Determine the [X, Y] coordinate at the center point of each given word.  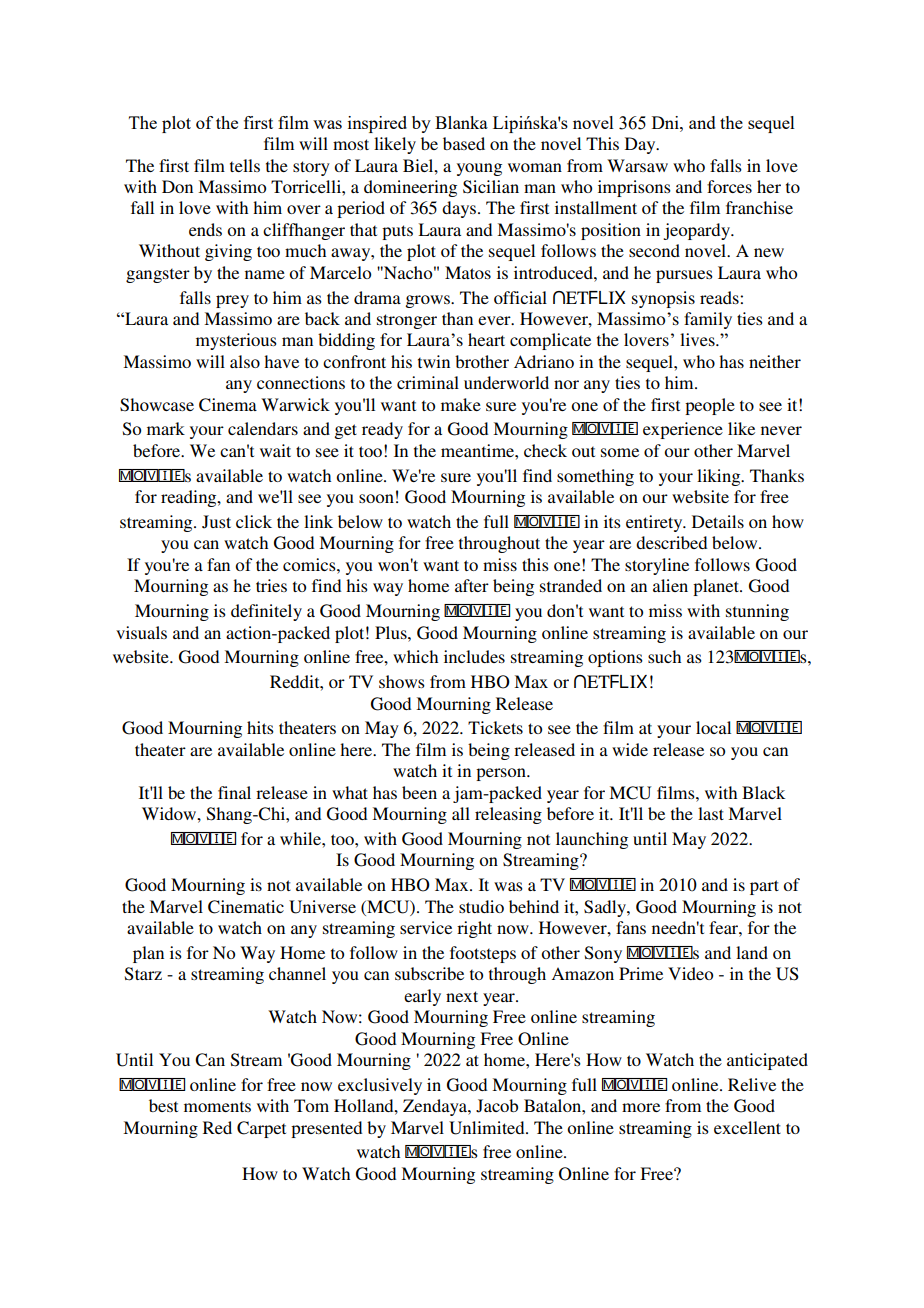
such [664, 656]
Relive [752, 1084]
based [464, 143]
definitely [266, 612]
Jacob [497, 1106]
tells [245, 165]
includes [474, 656]
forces [729, 186]
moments [217, 1106]
